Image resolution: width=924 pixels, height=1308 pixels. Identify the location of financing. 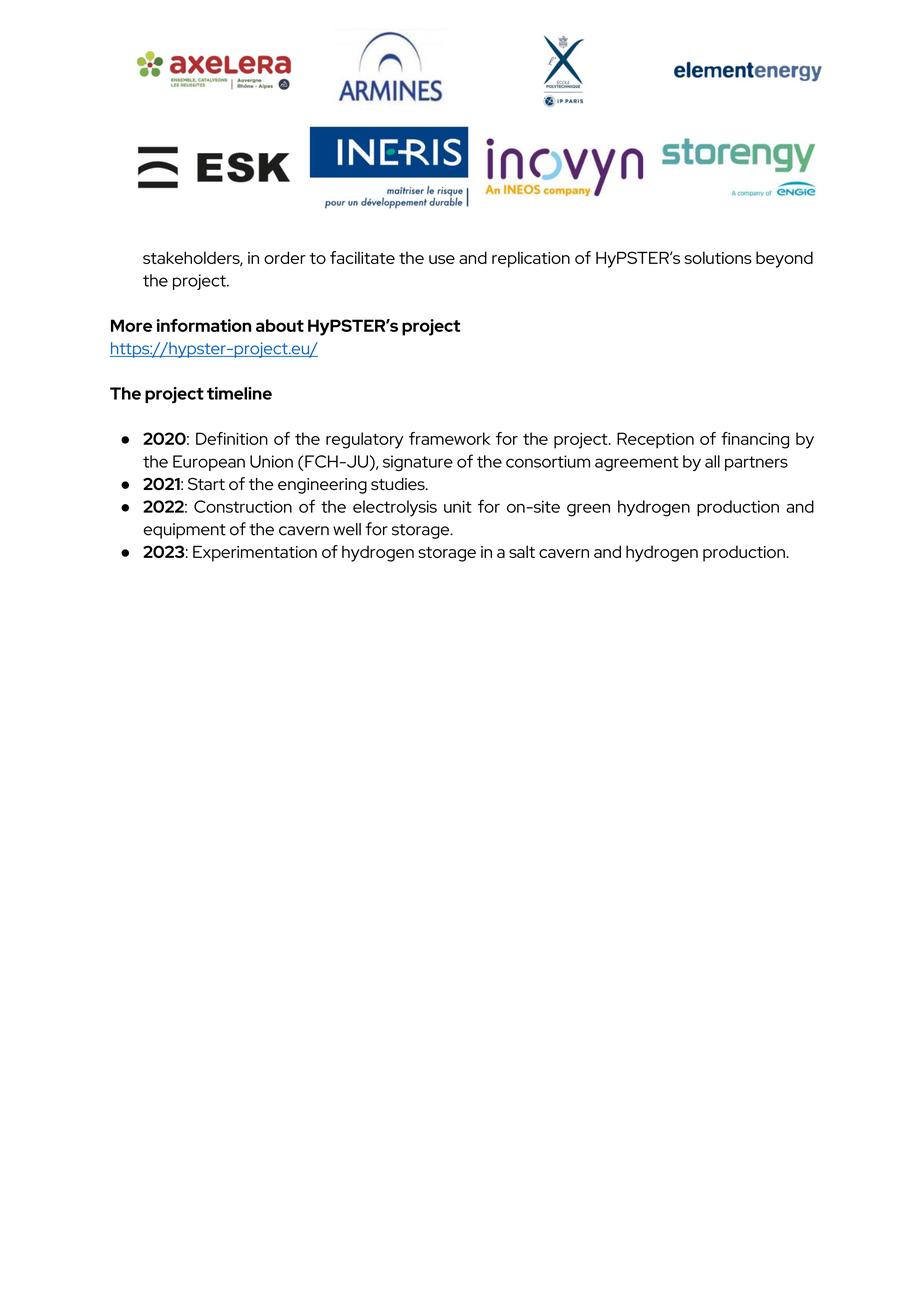
(755, 440).
